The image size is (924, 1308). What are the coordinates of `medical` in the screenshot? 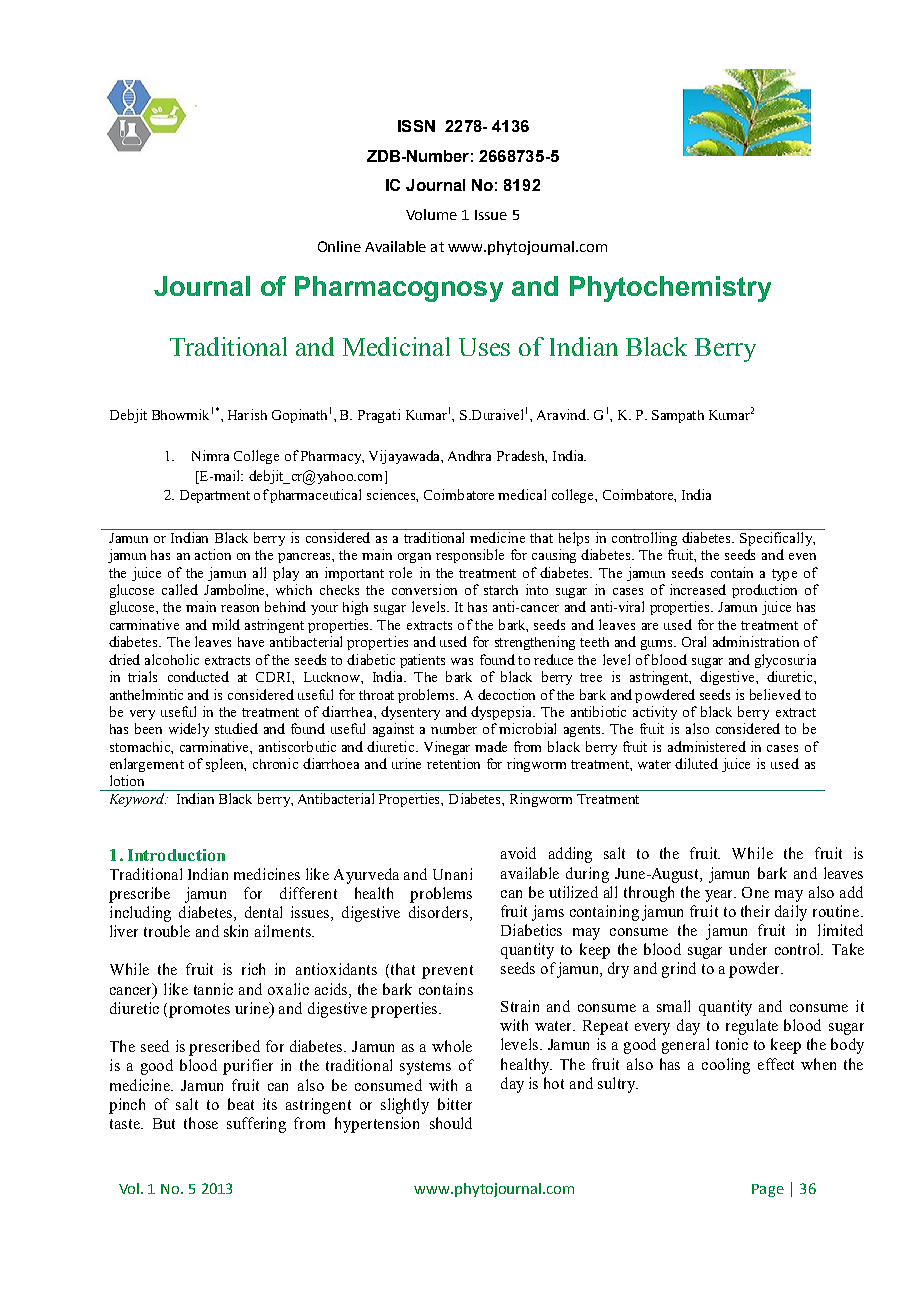 It's located at (522, 494).
